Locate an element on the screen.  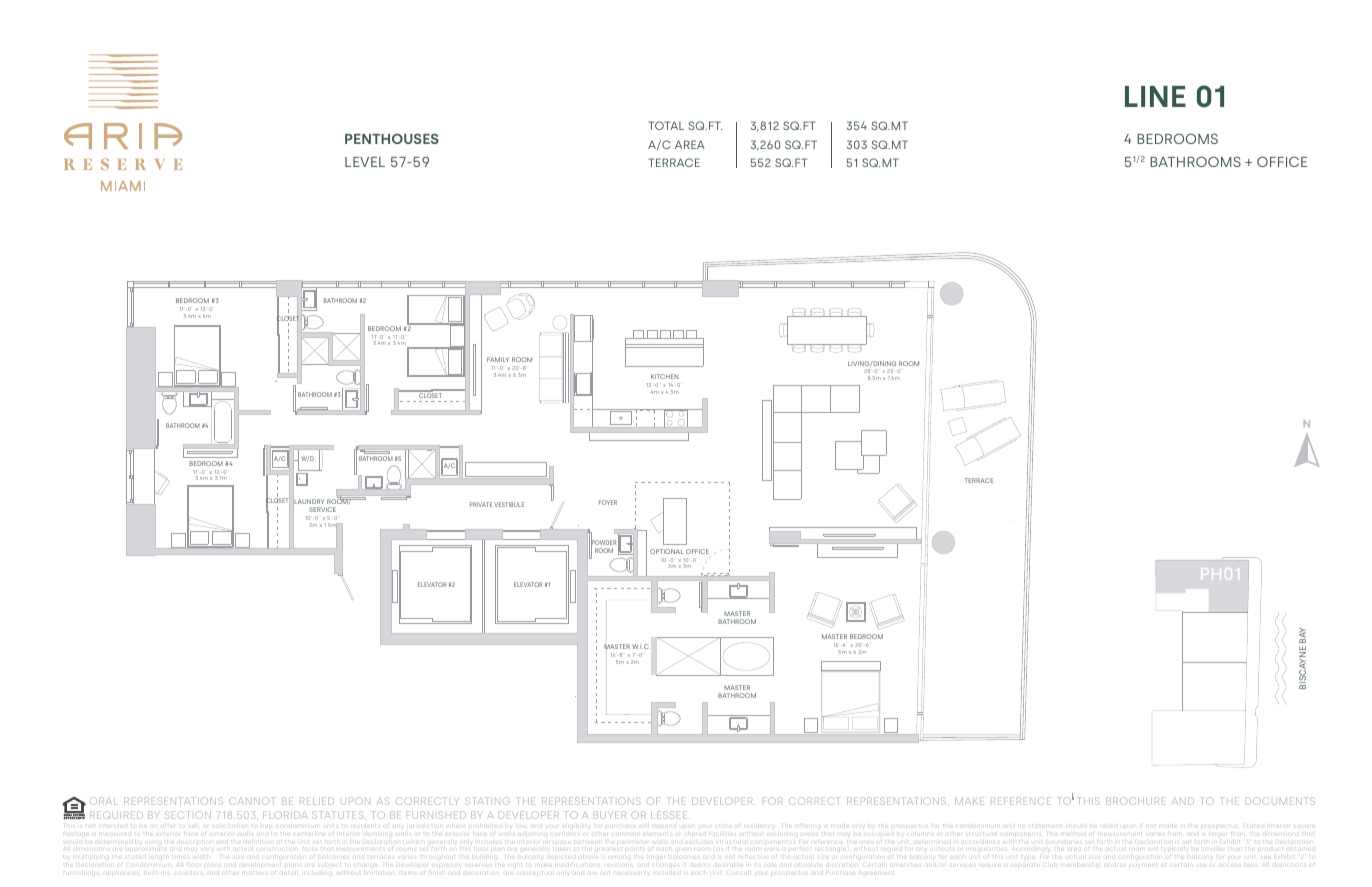
OPTIONAL is located at coordinates (666, 551).
